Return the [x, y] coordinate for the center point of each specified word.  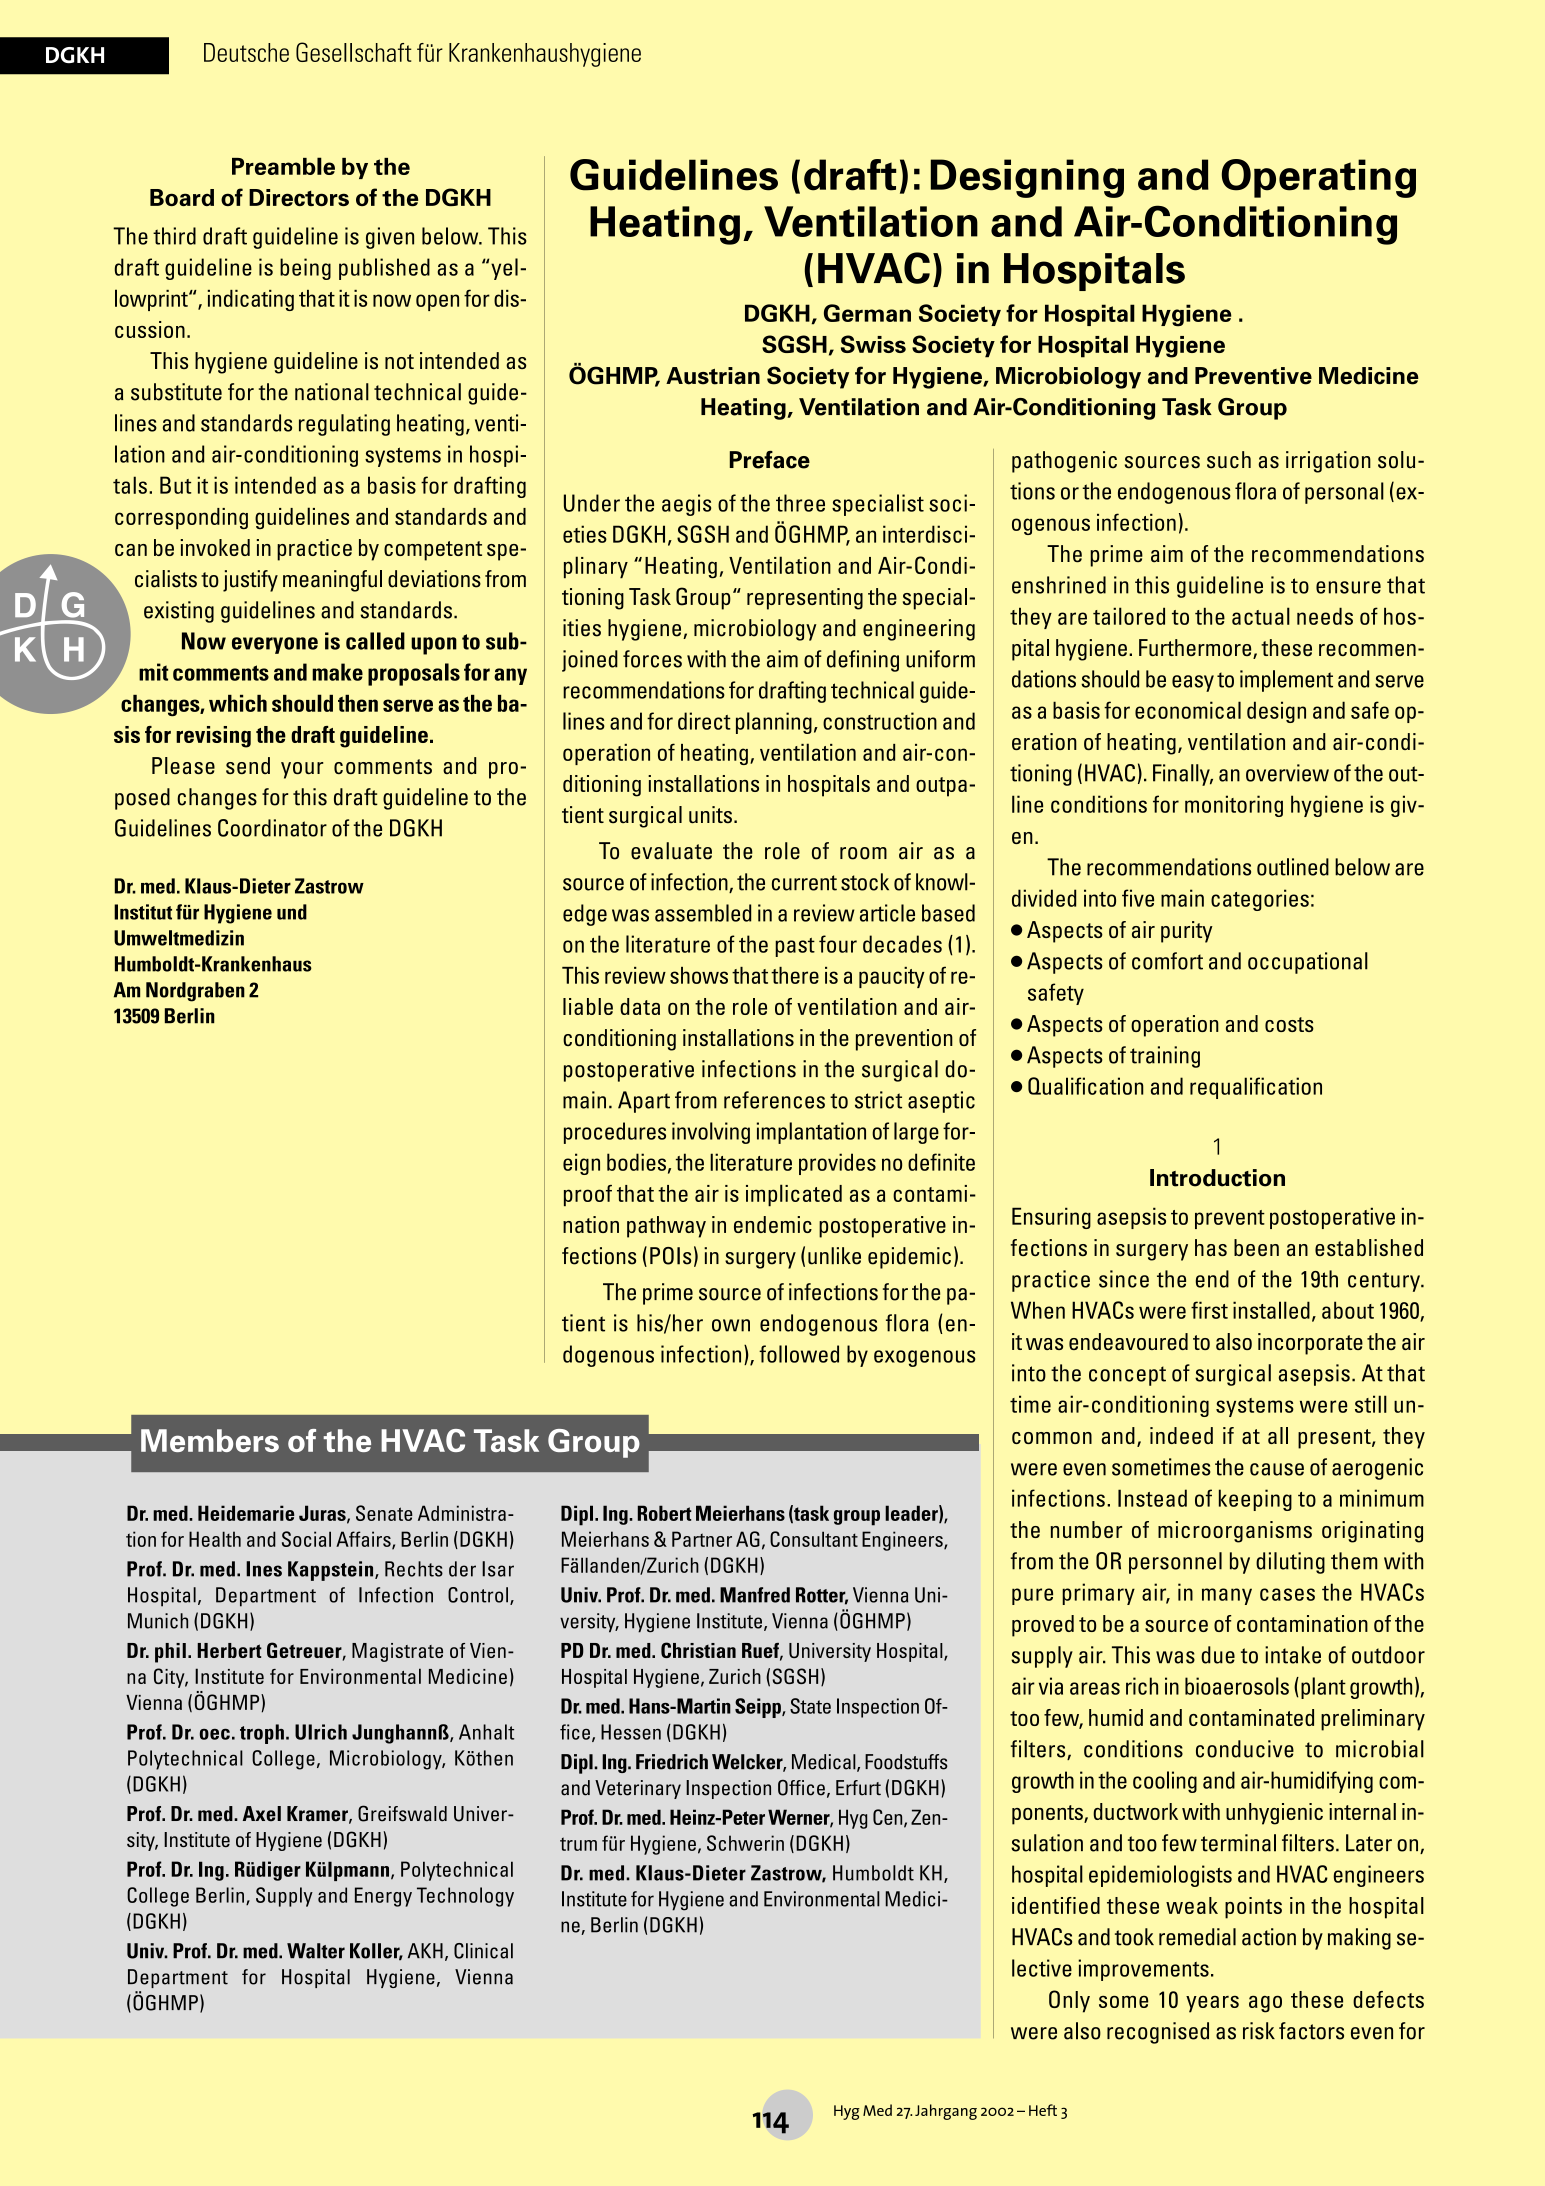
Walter [316, 1951]
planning [774, 723]
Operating [1318, 178]
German [867, 313]
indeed [1181, 1435]
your [302, 770]
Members [210, 1440]
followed [799, 1354]
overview [1287, 773]
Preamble [283, 166]
